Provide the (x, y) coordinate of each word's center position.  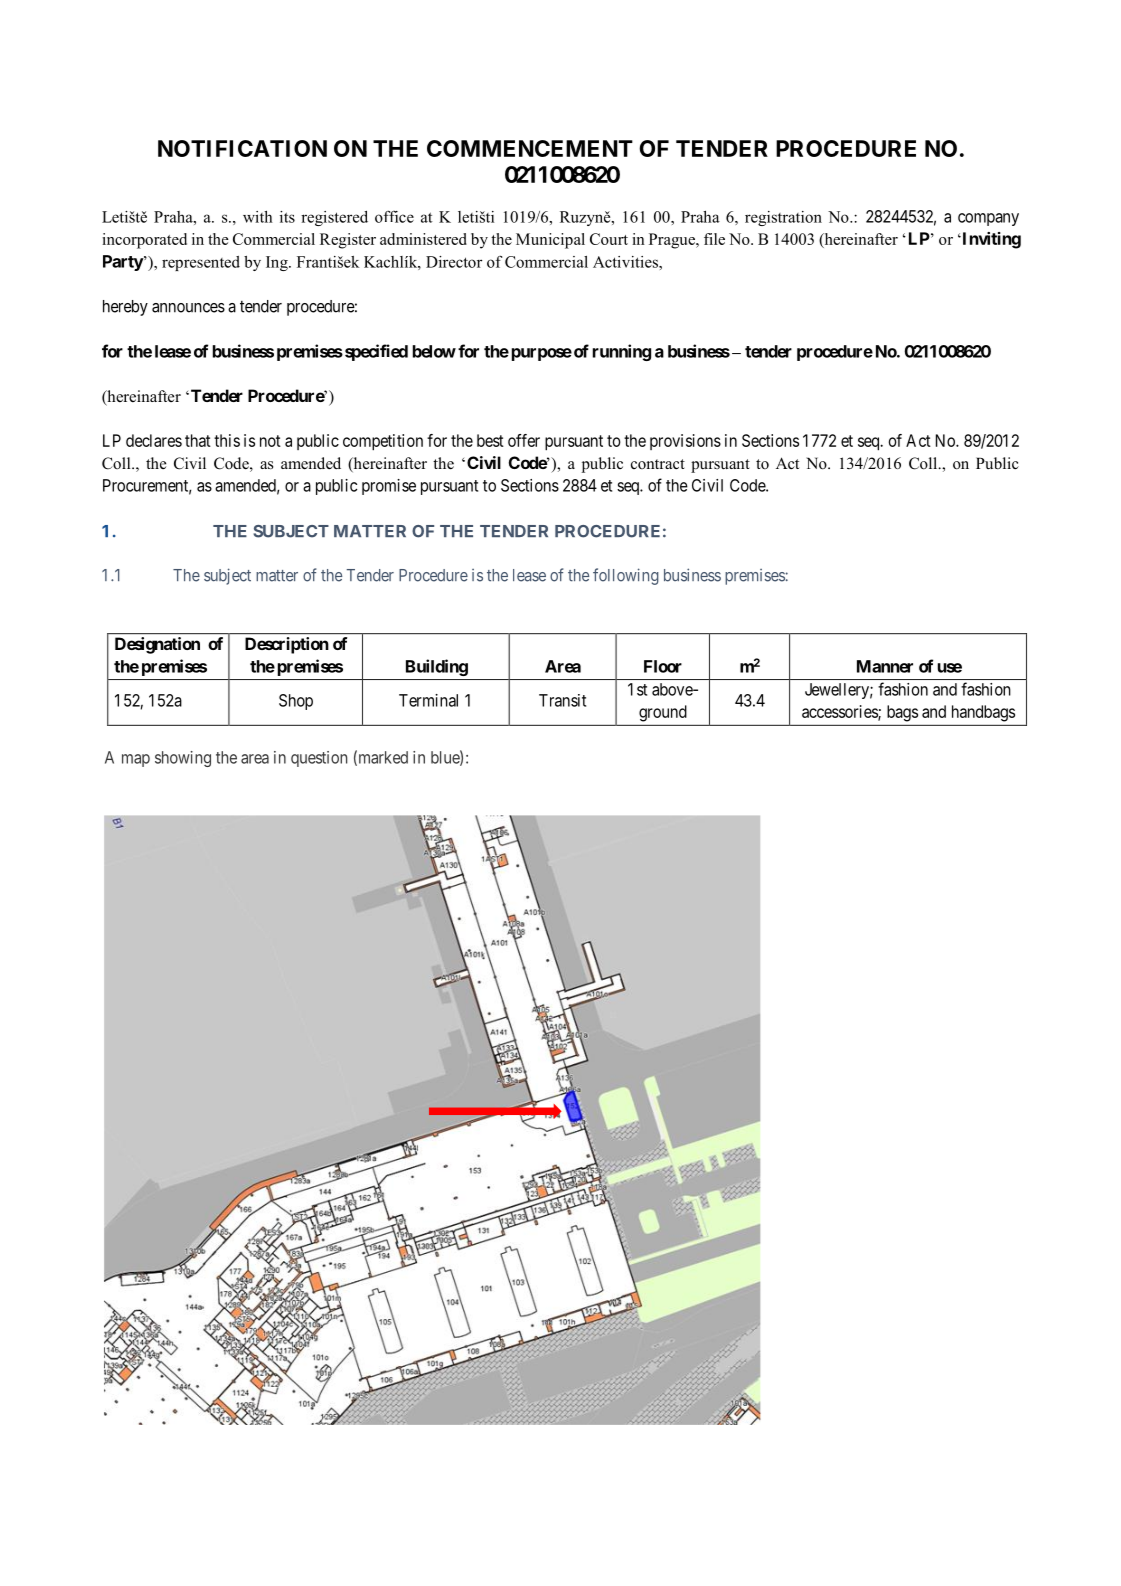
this (227, 440)
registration (783, 218)
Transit (562, 700)
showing (183, 759)
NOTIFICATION (242, 148)
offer (524, 440)
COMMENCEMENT (530, 148)
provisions (685, 442)
